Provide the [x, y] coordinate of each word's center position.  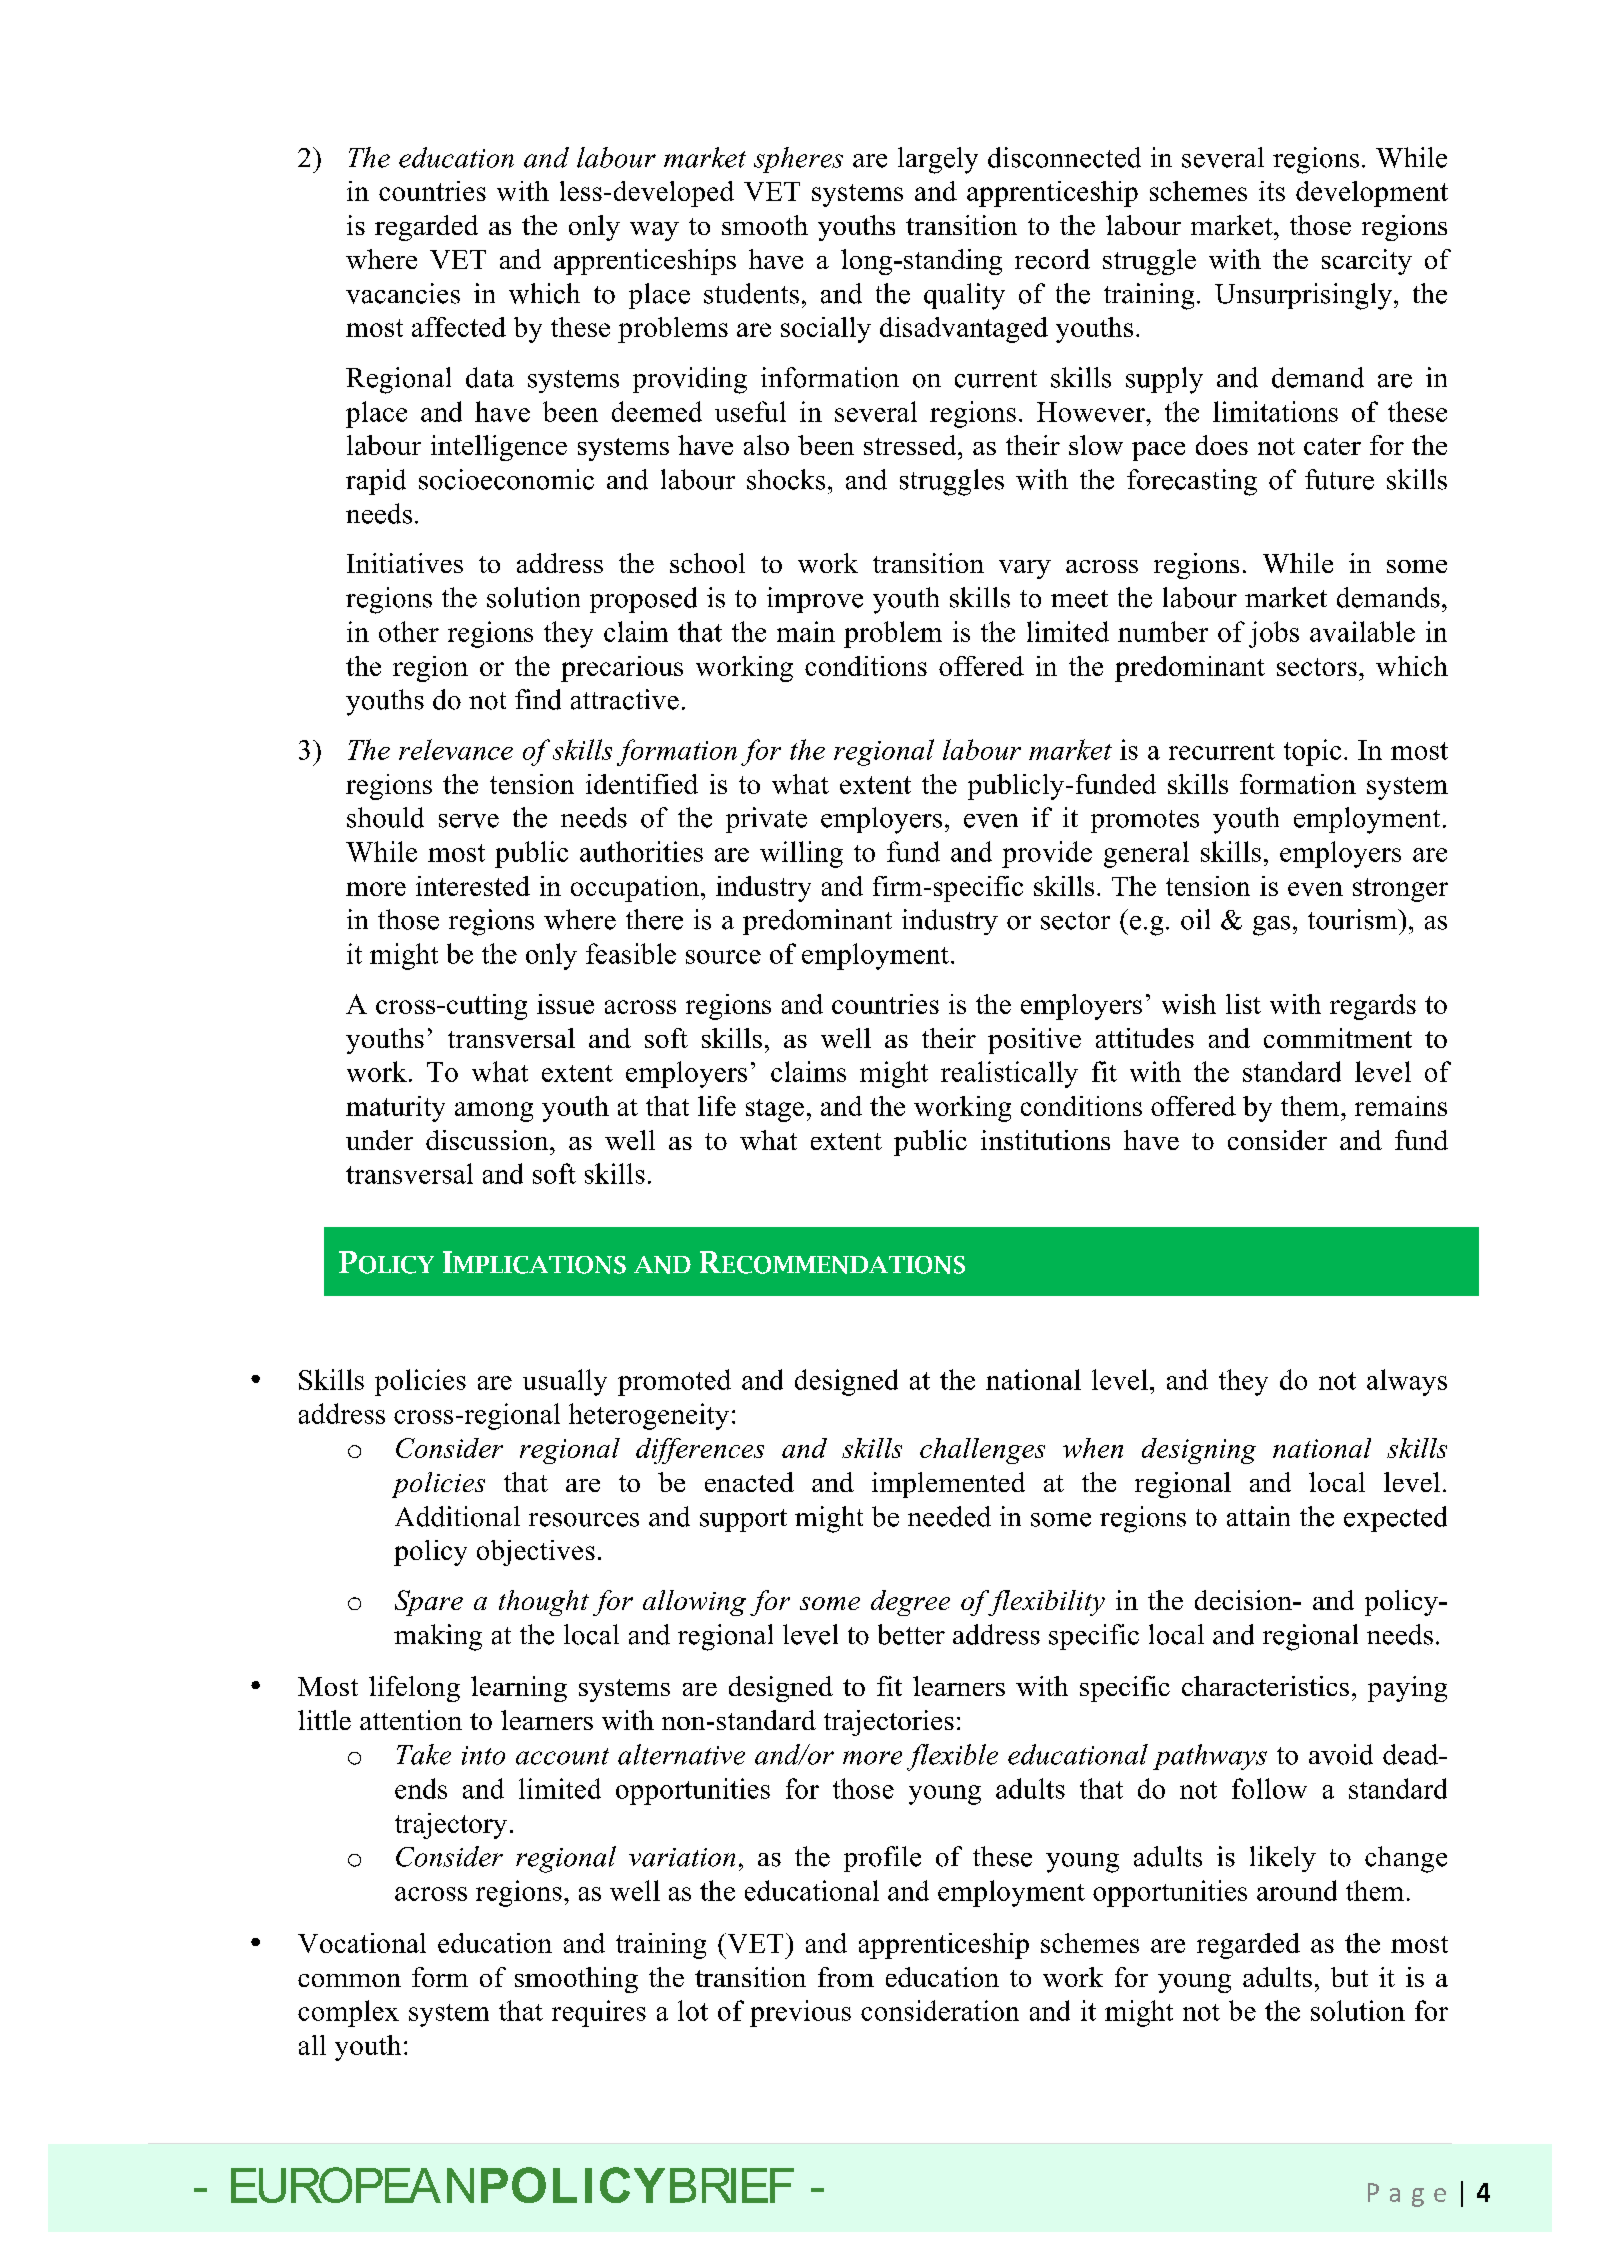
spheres [798, 160]
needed [949, 1516]
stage [775, 1110]
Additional [457, 1516]
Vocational [362, 1943]
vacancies [403, 293]
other [409, 631]
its [1272, 191]
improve [815, 600]
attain [1258, 1516]
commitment [1338, 1038]
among [494, 1112]
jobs [1274, 634]
